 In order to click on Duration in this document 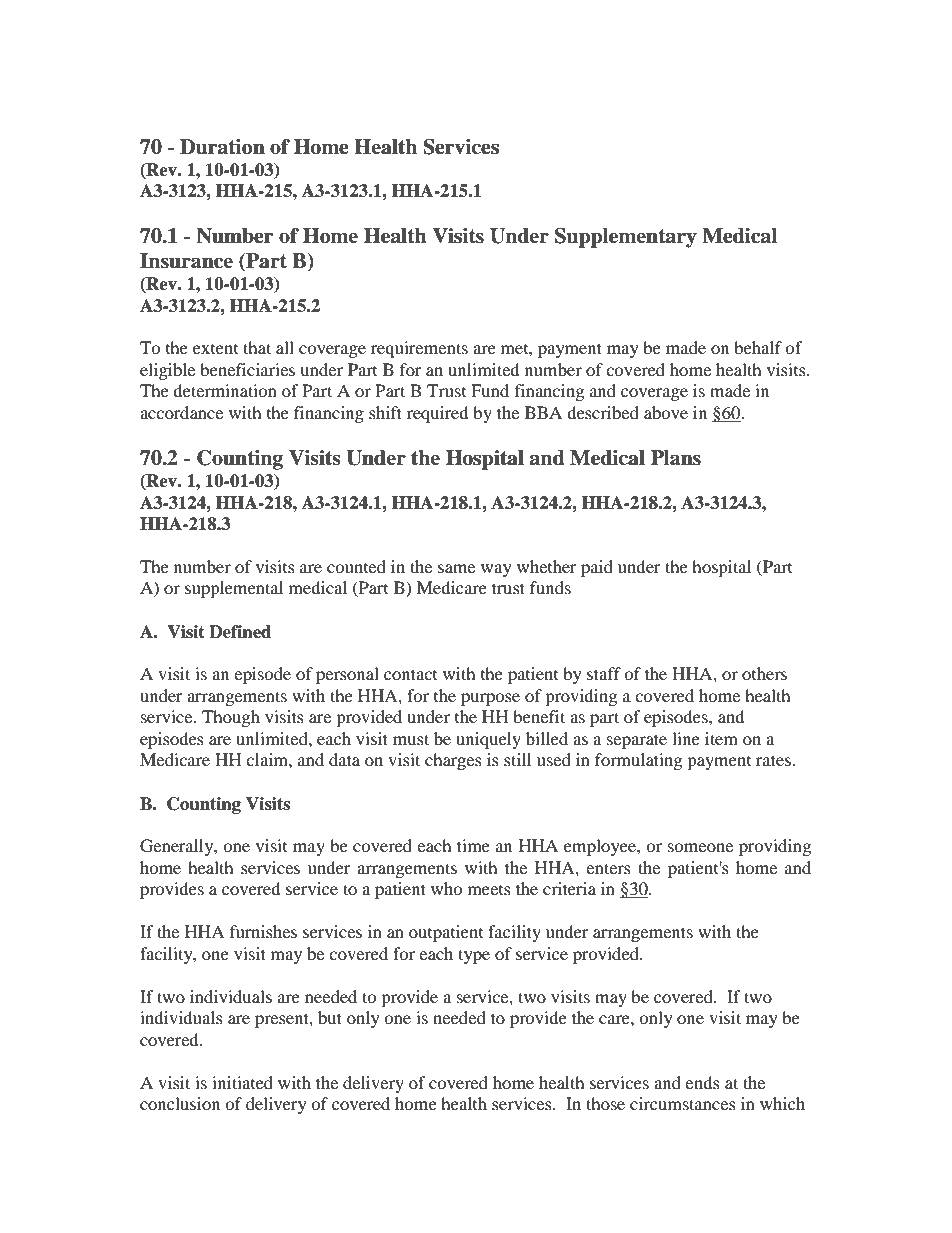, I will do `click(222, 147)`.
